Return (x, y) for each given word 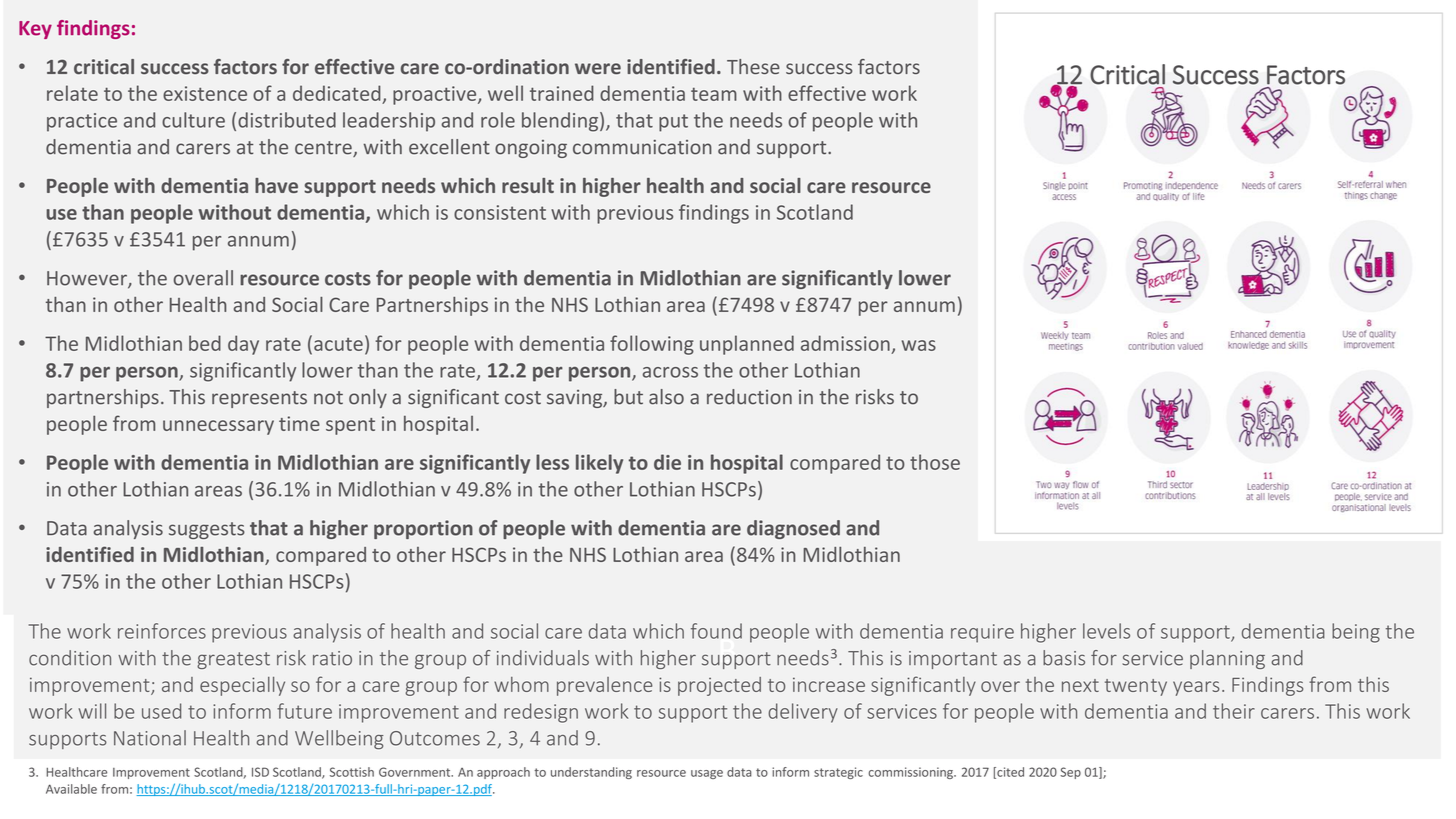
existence (205, 93)
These (753, 66)
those (935, 462)
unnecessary (218, 427)
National (150, 738)
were (598, 68)
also (666, 397)
